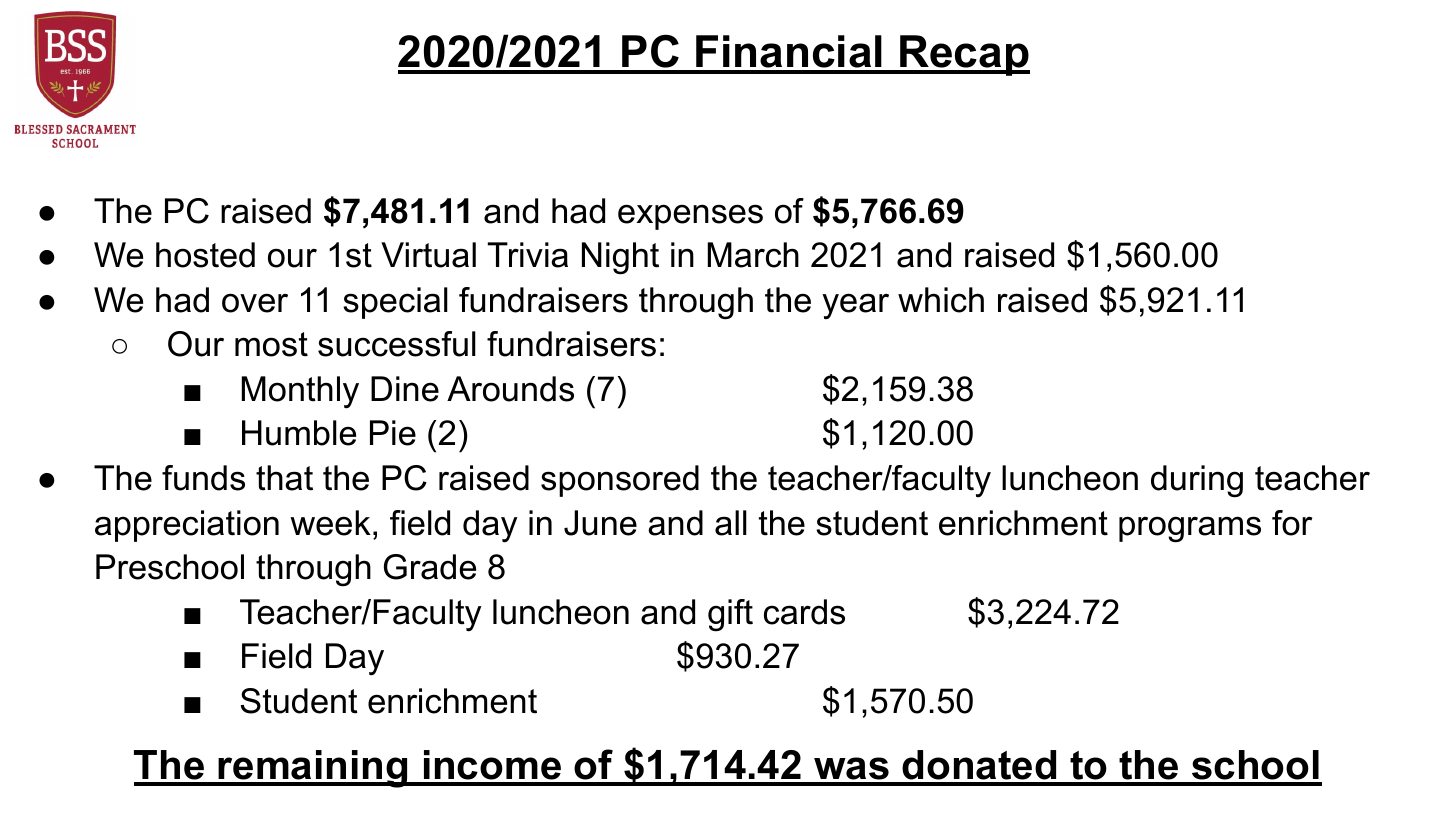  I want to click on Recap, so click(964, 55).
